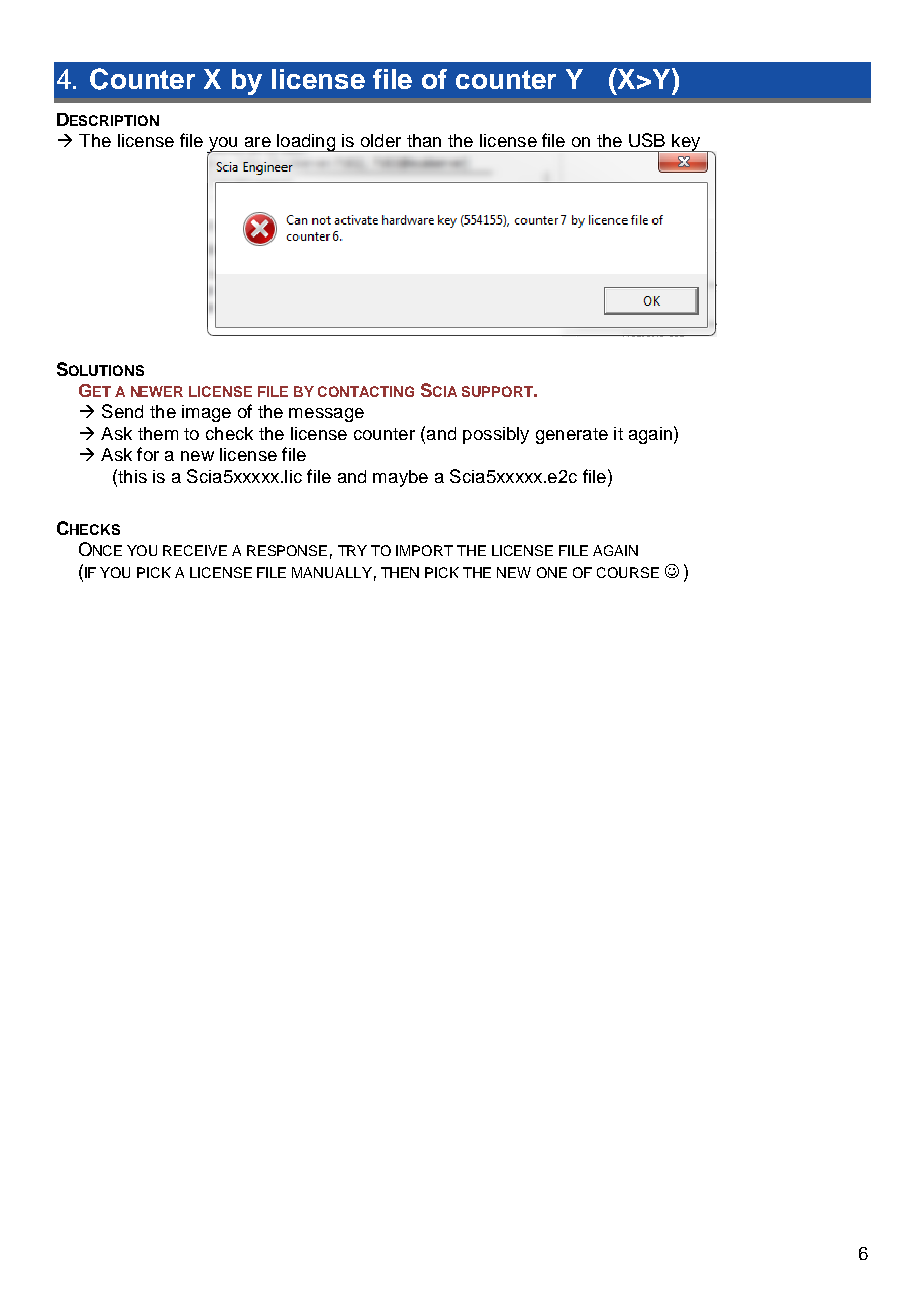 This page has width=924, height=1308. Describe the element at coordinates (400, 478) in the page. I see `maybe` at that location.
